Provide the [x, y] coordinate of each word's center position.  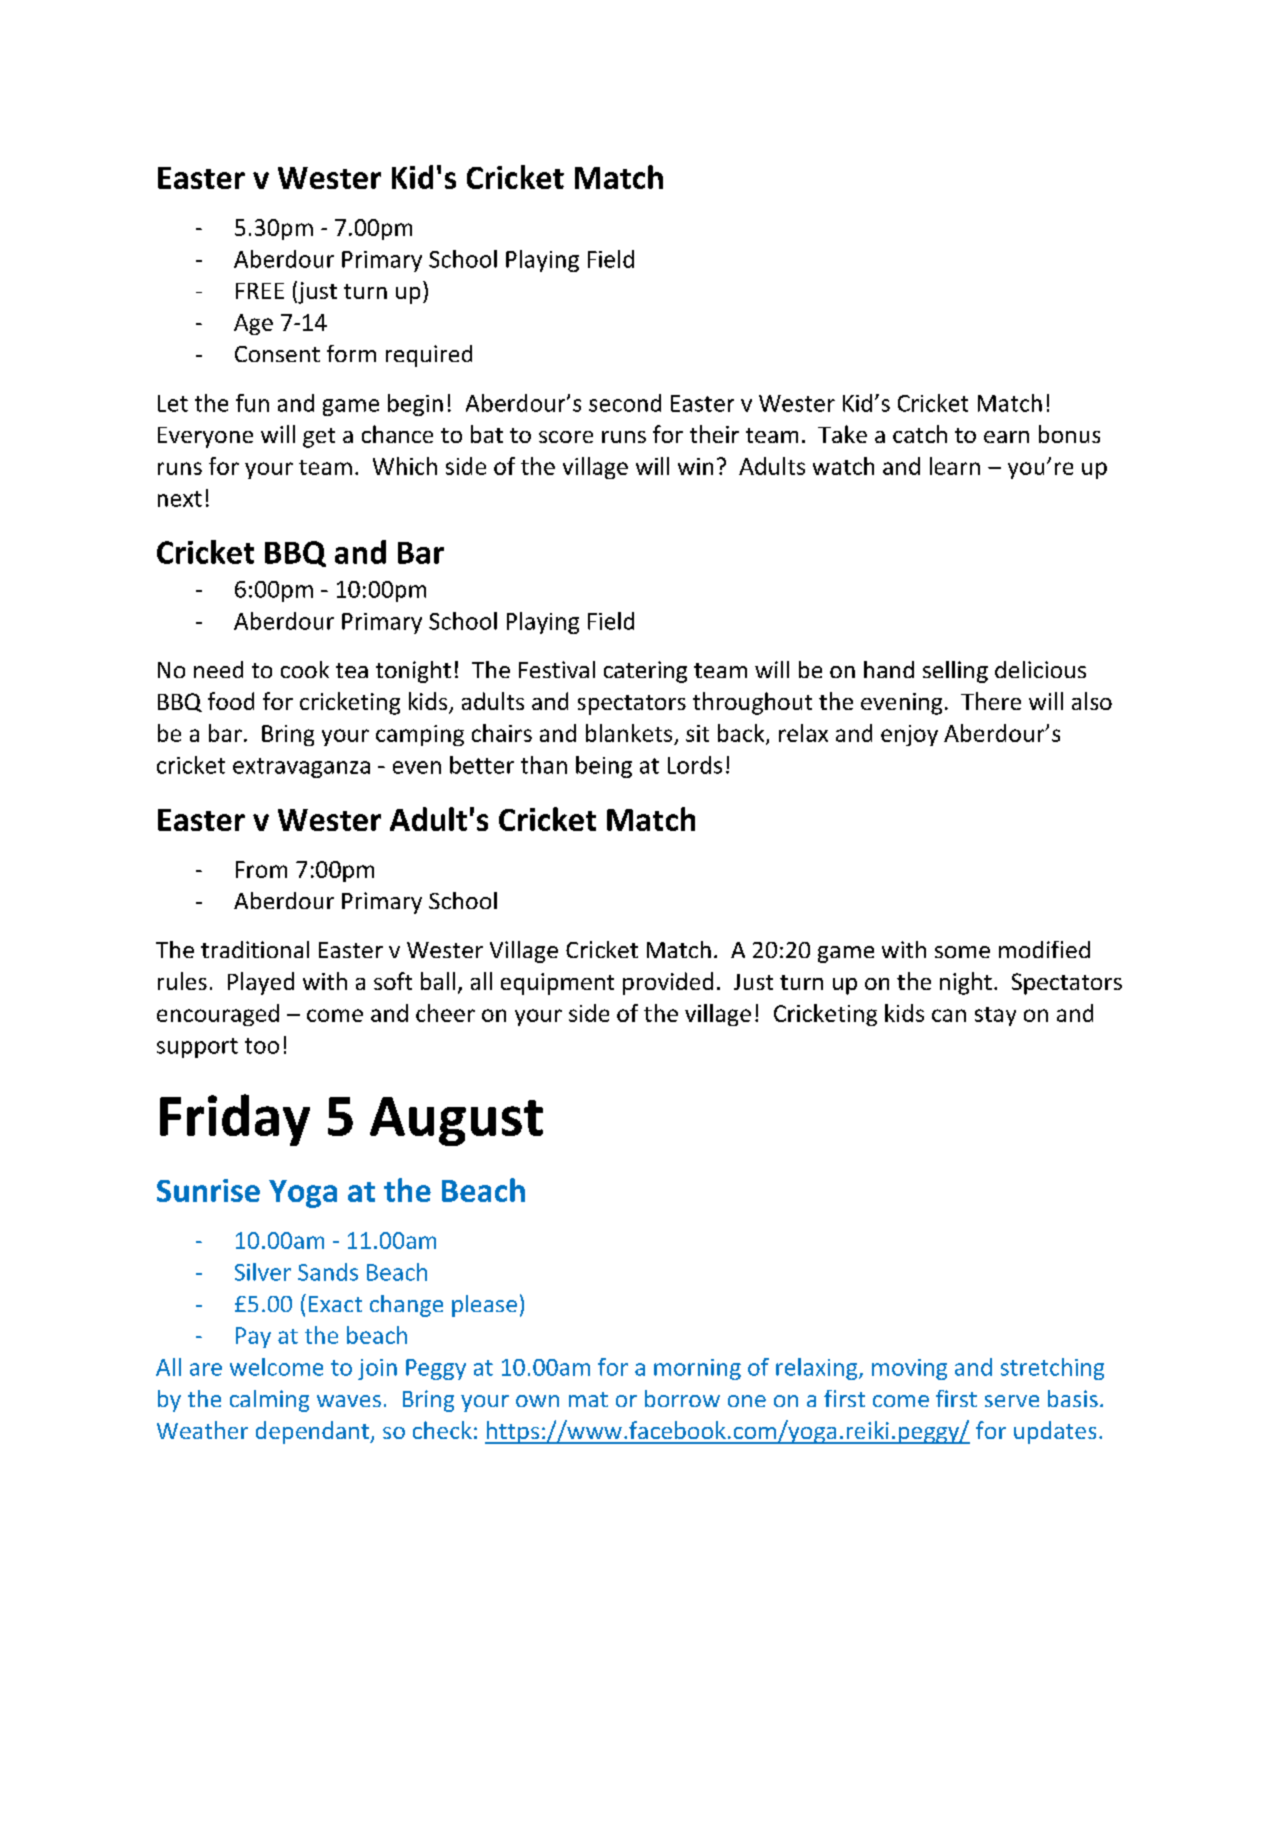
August [456, 1121]
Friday [235, 1120]
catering [645, 672]
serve [1012, 1401]
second [625, 403]
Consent [277, 354]
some [962, 952]
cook [305, 669]
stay [995, 1016]
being [604, 767]
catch [920, 434]
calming [269, 1401]
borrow [682, 1398]
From [261, 869]
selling [955, 672]
